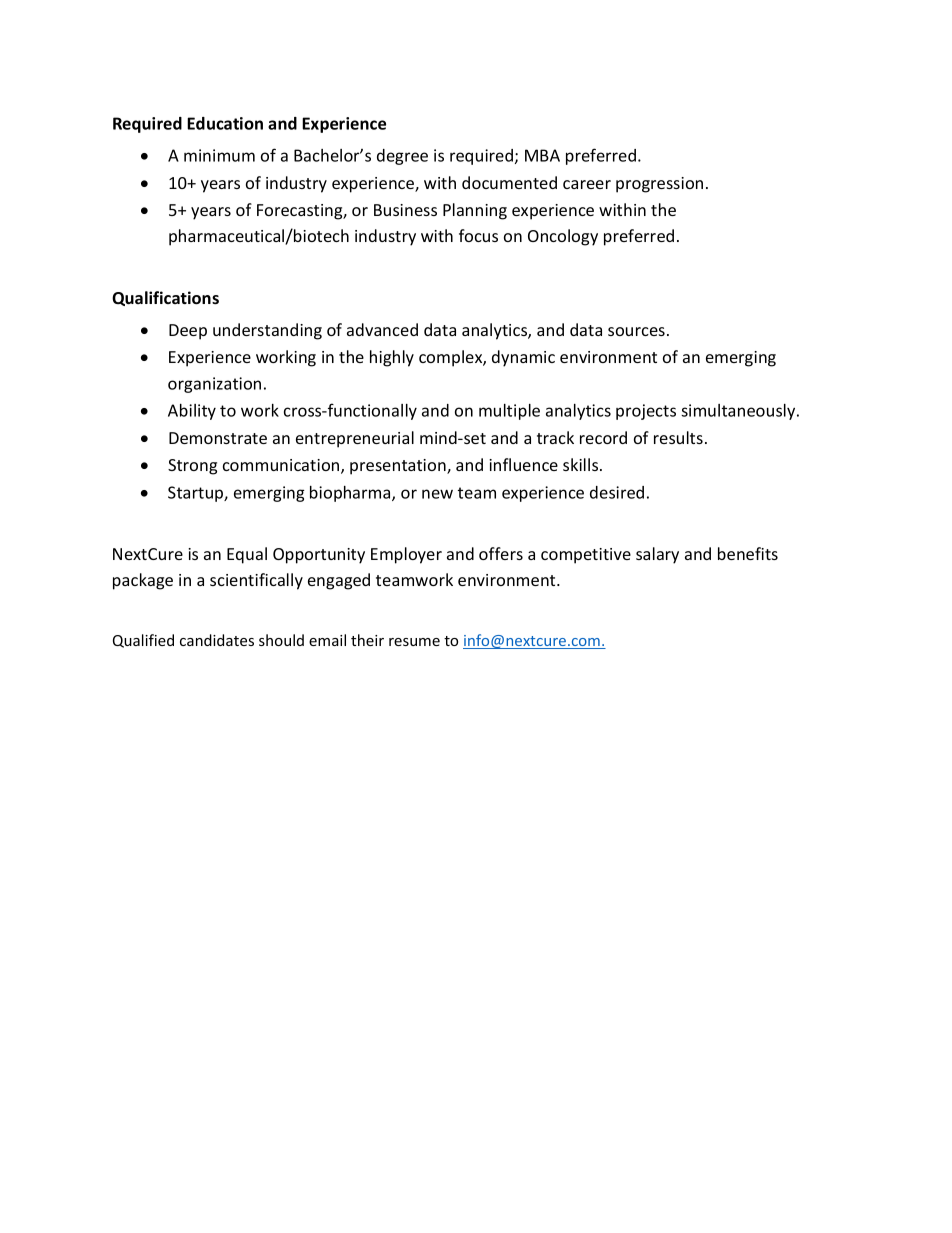  I want to click on Strong, so click(192, 467).
